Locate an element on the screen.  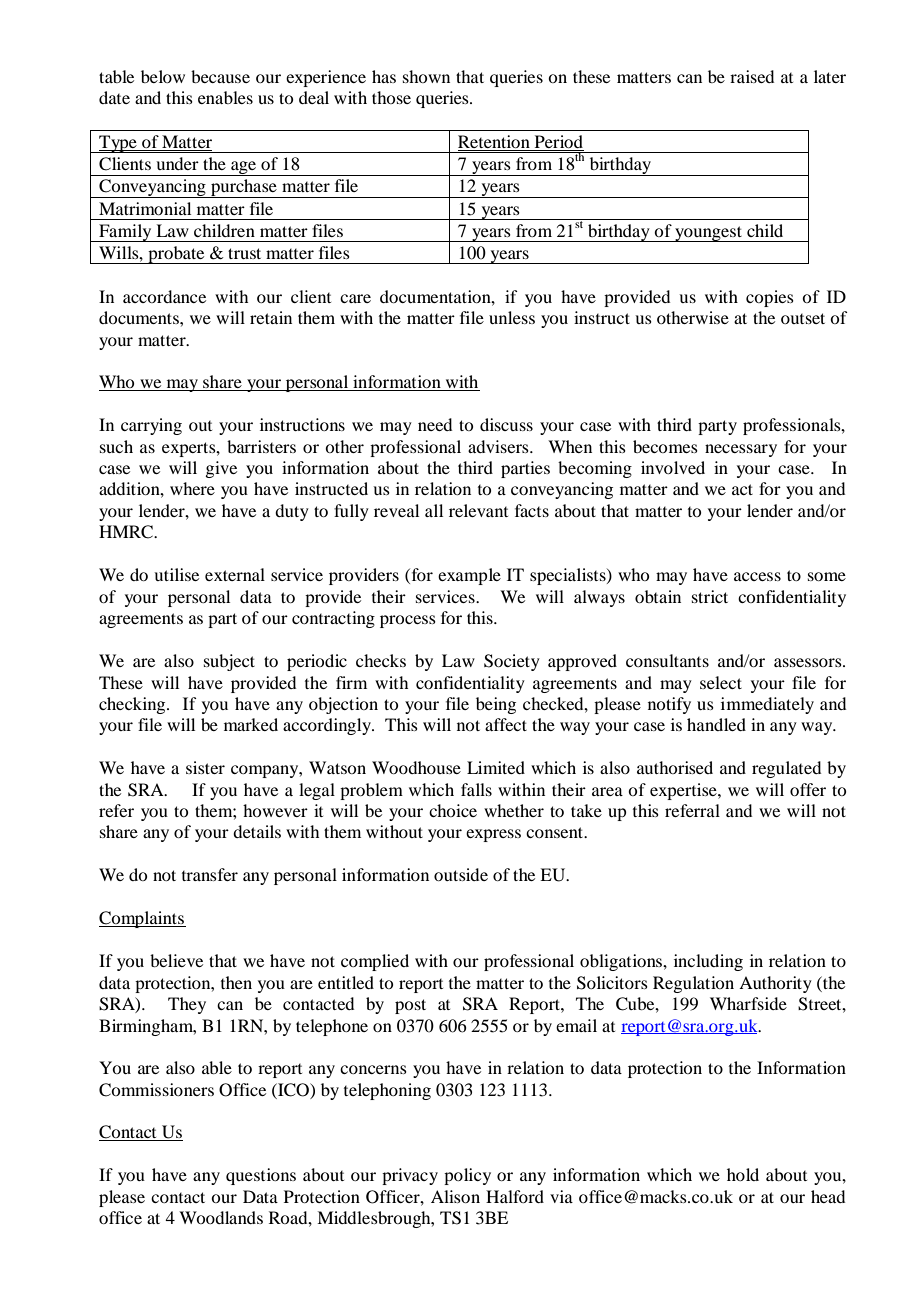
Woodlands is located at coordinates (221, 1217).
